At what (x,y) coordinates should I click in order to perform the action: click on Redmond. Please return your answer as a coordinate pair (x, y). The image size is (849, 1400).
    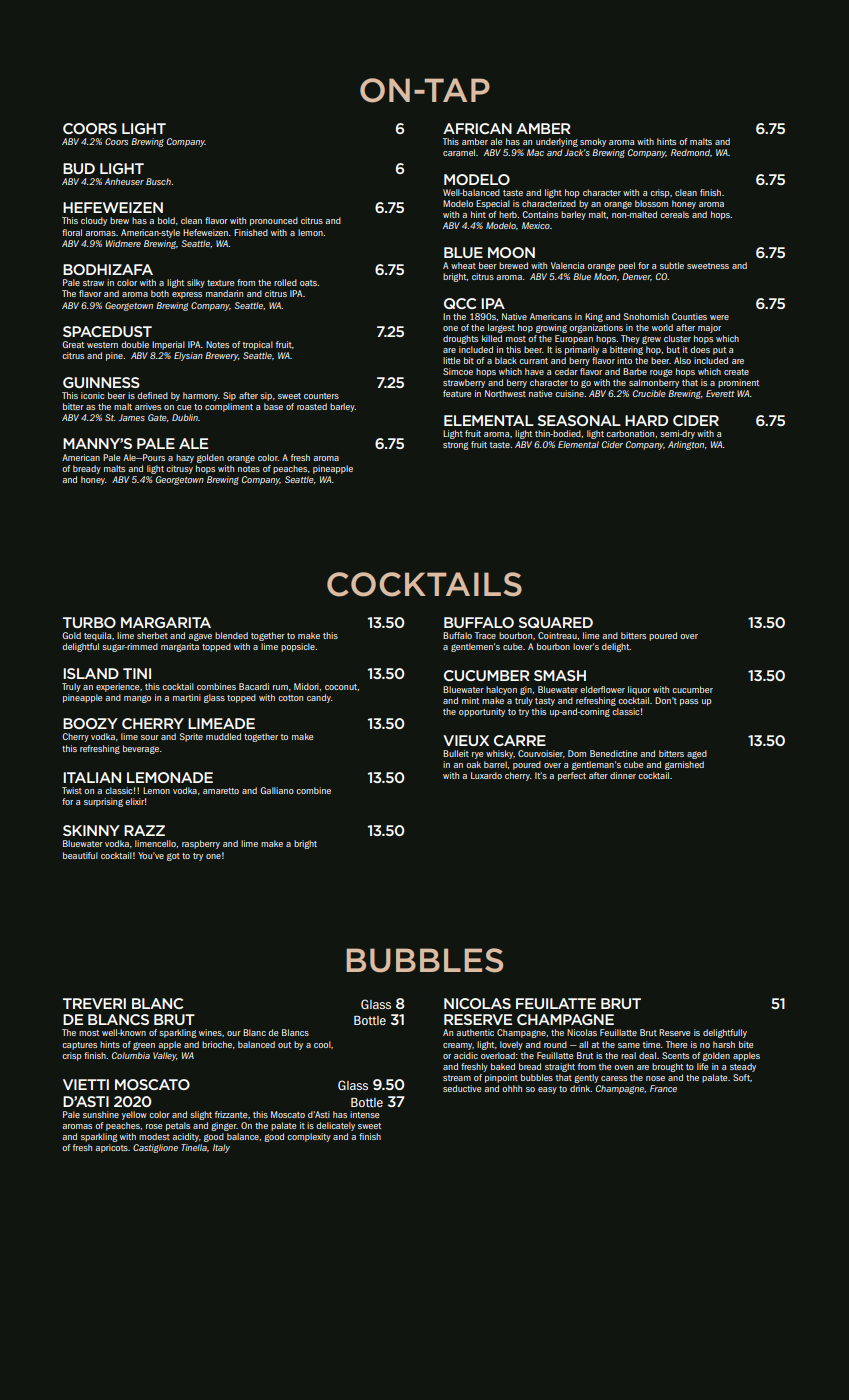
    Looking at the image, I should click on (691, 153).
